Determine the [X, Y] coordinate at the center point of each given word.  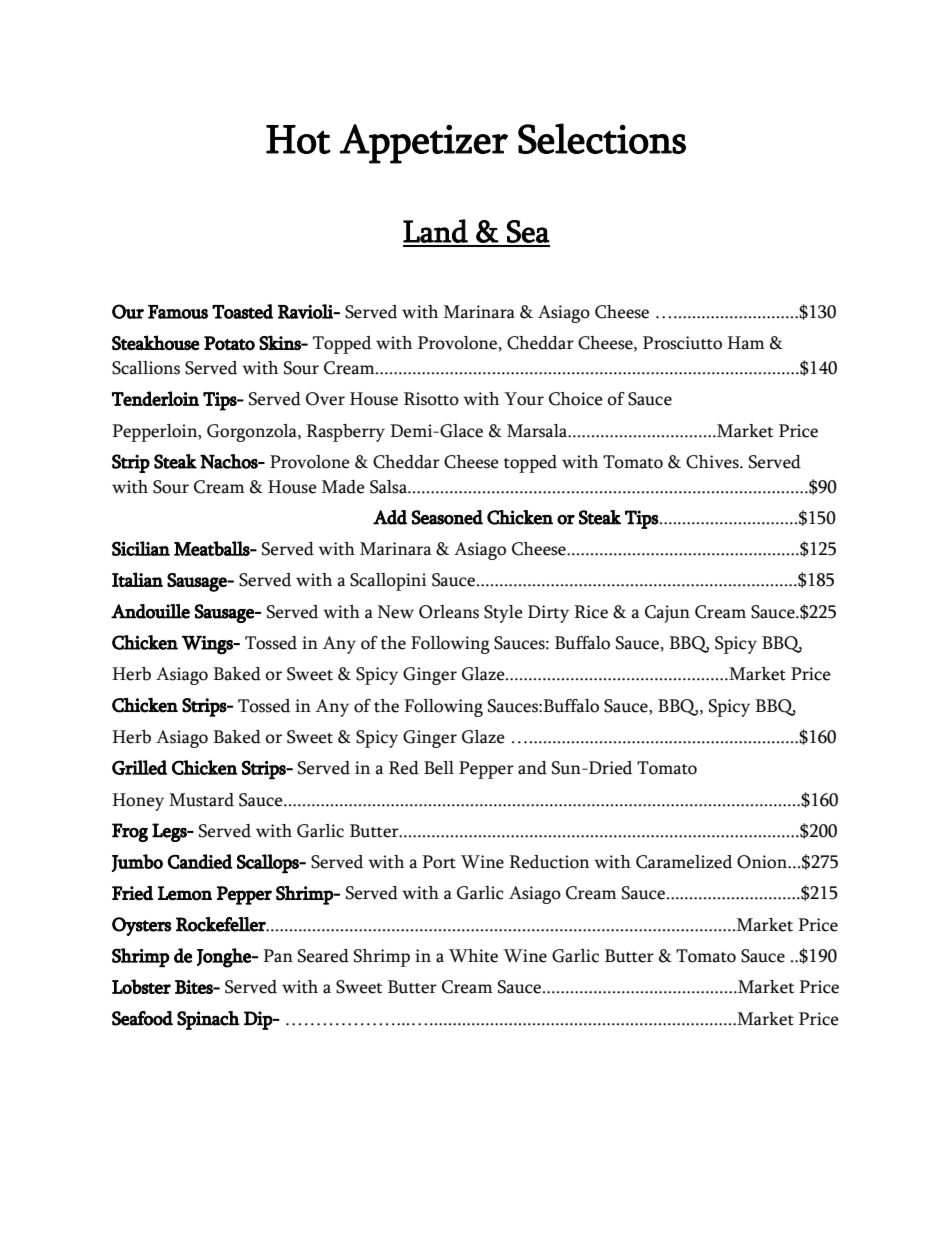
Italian [137, 579]
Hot [298, 139]
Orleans [449, 612]
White [473, 956]
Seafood [142, 1018]
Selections [602, 138]
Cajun [667, 614]
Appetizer [424, 144]
